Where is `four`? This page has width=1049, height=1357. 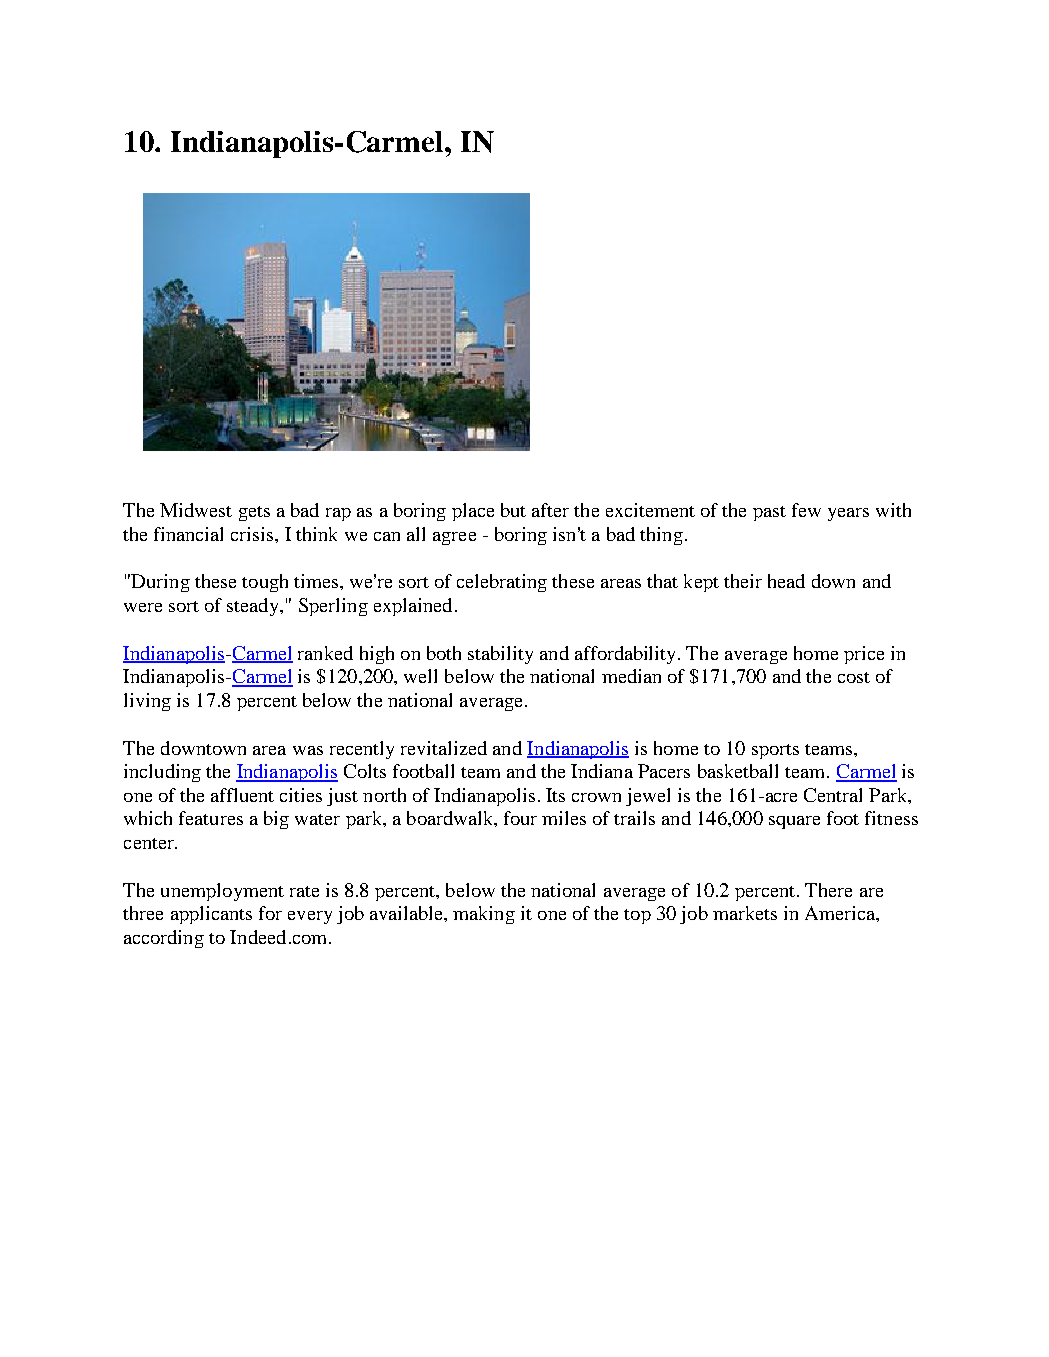 four is located at coordinates (520, 818).
